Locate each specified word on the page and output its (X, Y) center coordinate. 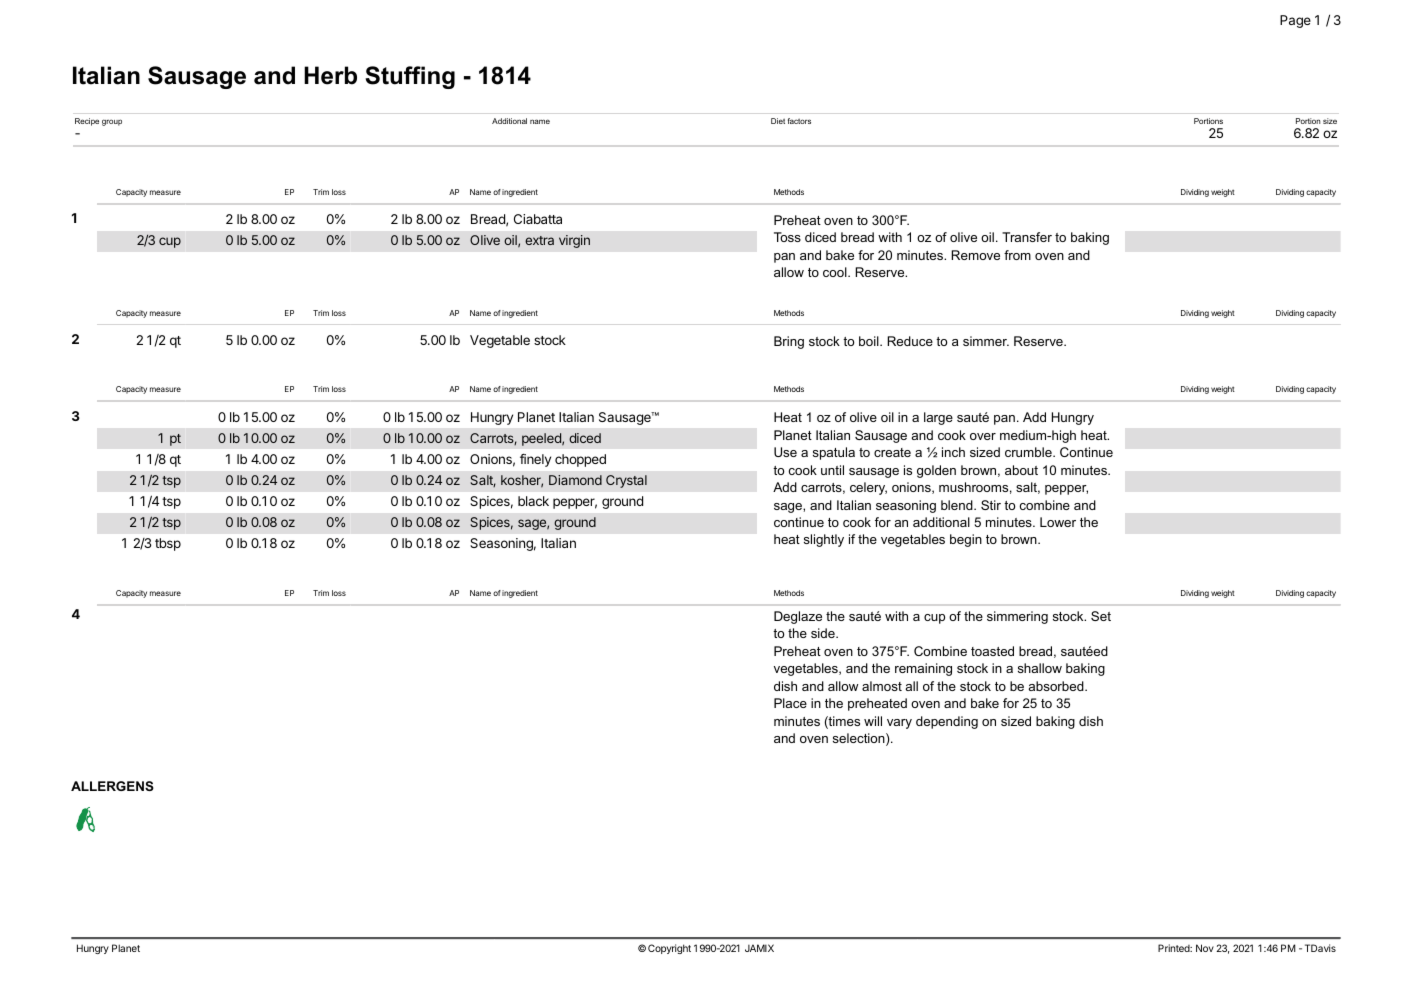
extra (539, 240)
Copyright (669, 949)
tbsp (168, 544)
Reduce (910, 341)
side (824, 633)
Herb (330, 75)
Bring (789, 342)
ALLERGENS (112, 786)
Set (1101, 616)
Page (1295, 21)
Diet (778, 121)
